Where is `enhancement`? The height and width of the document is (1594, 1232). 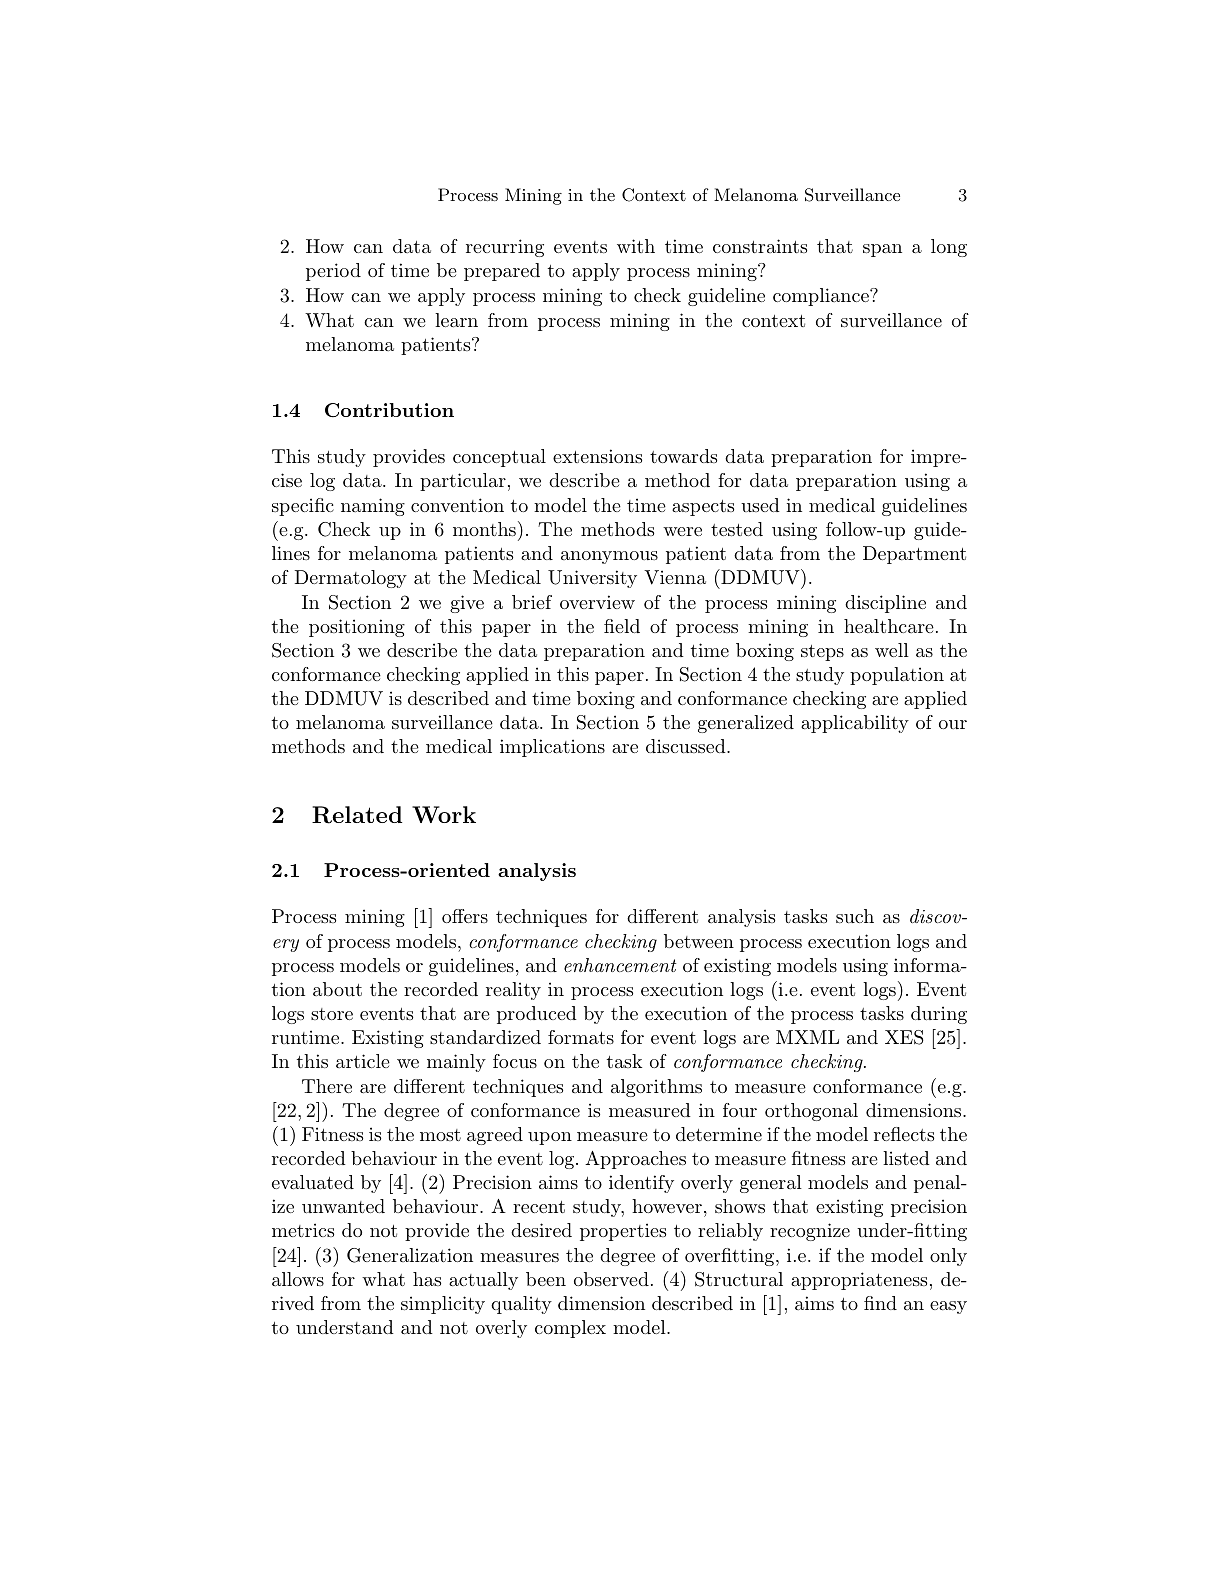 enhancement is located at coordinates (620, 965).
